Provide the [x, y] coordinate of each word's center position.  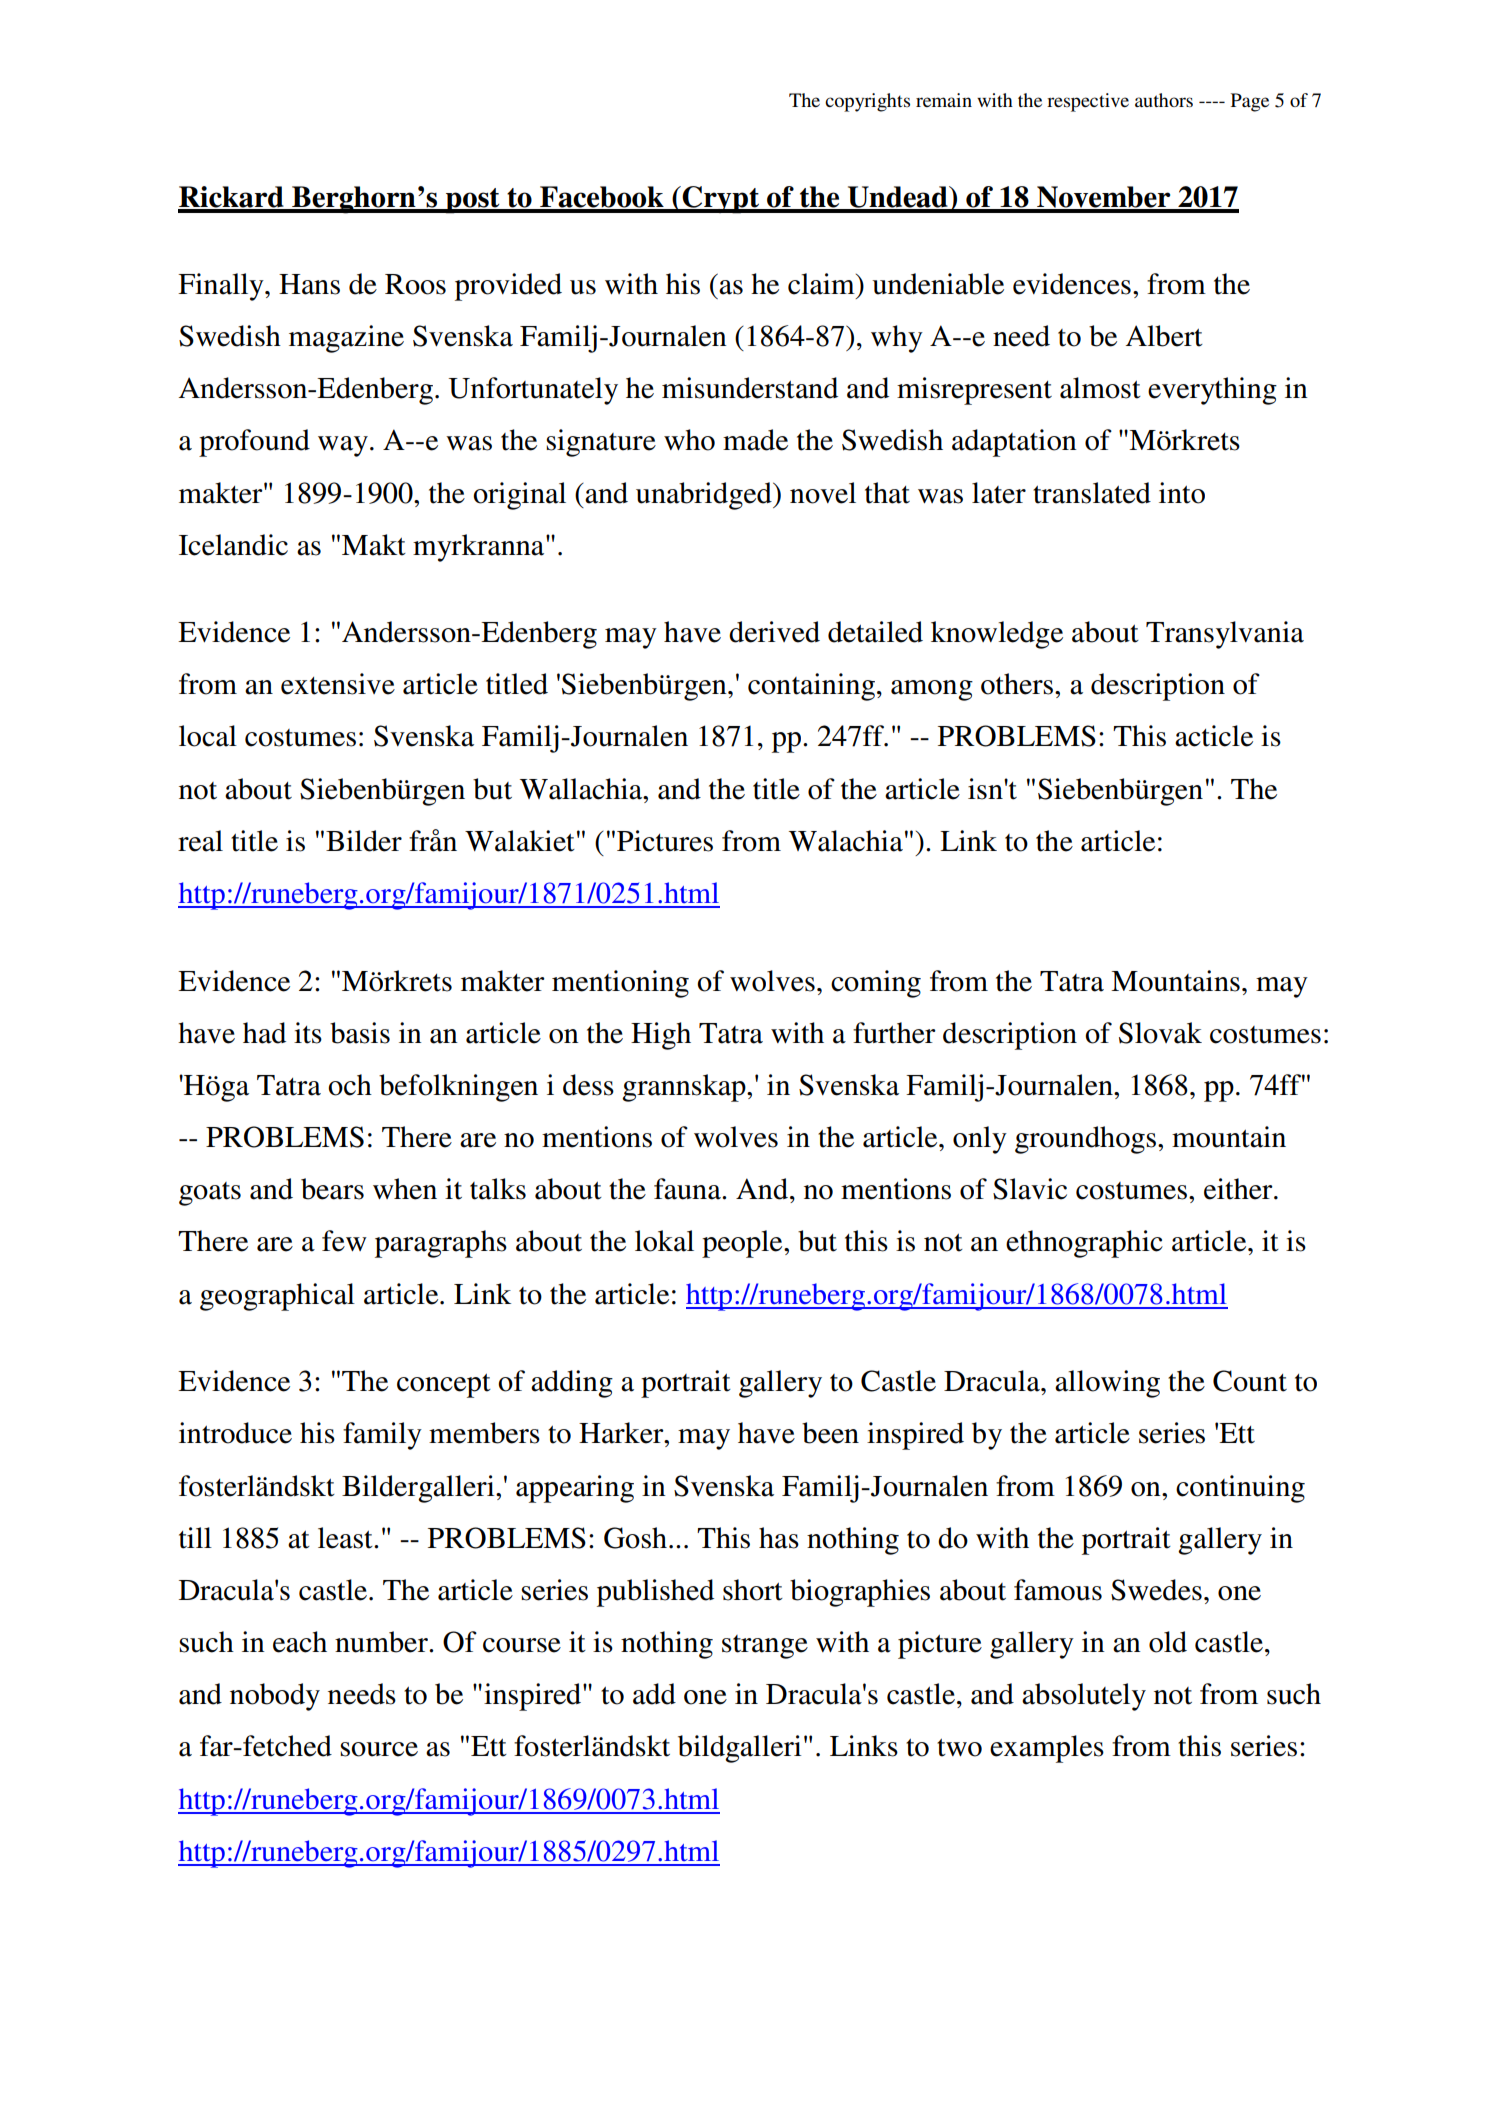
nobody [275, 1697]
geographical [277, 1297]
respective [1088, 102]
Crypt [721, 200]
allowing [1107, 1384]
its [308, 1033]
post [473, 201]
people [743, 1244]
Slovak [1160, 1033]
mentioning [620, 984]
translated [1092, 493]
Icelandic [233, 545]
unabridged [705, 496]
